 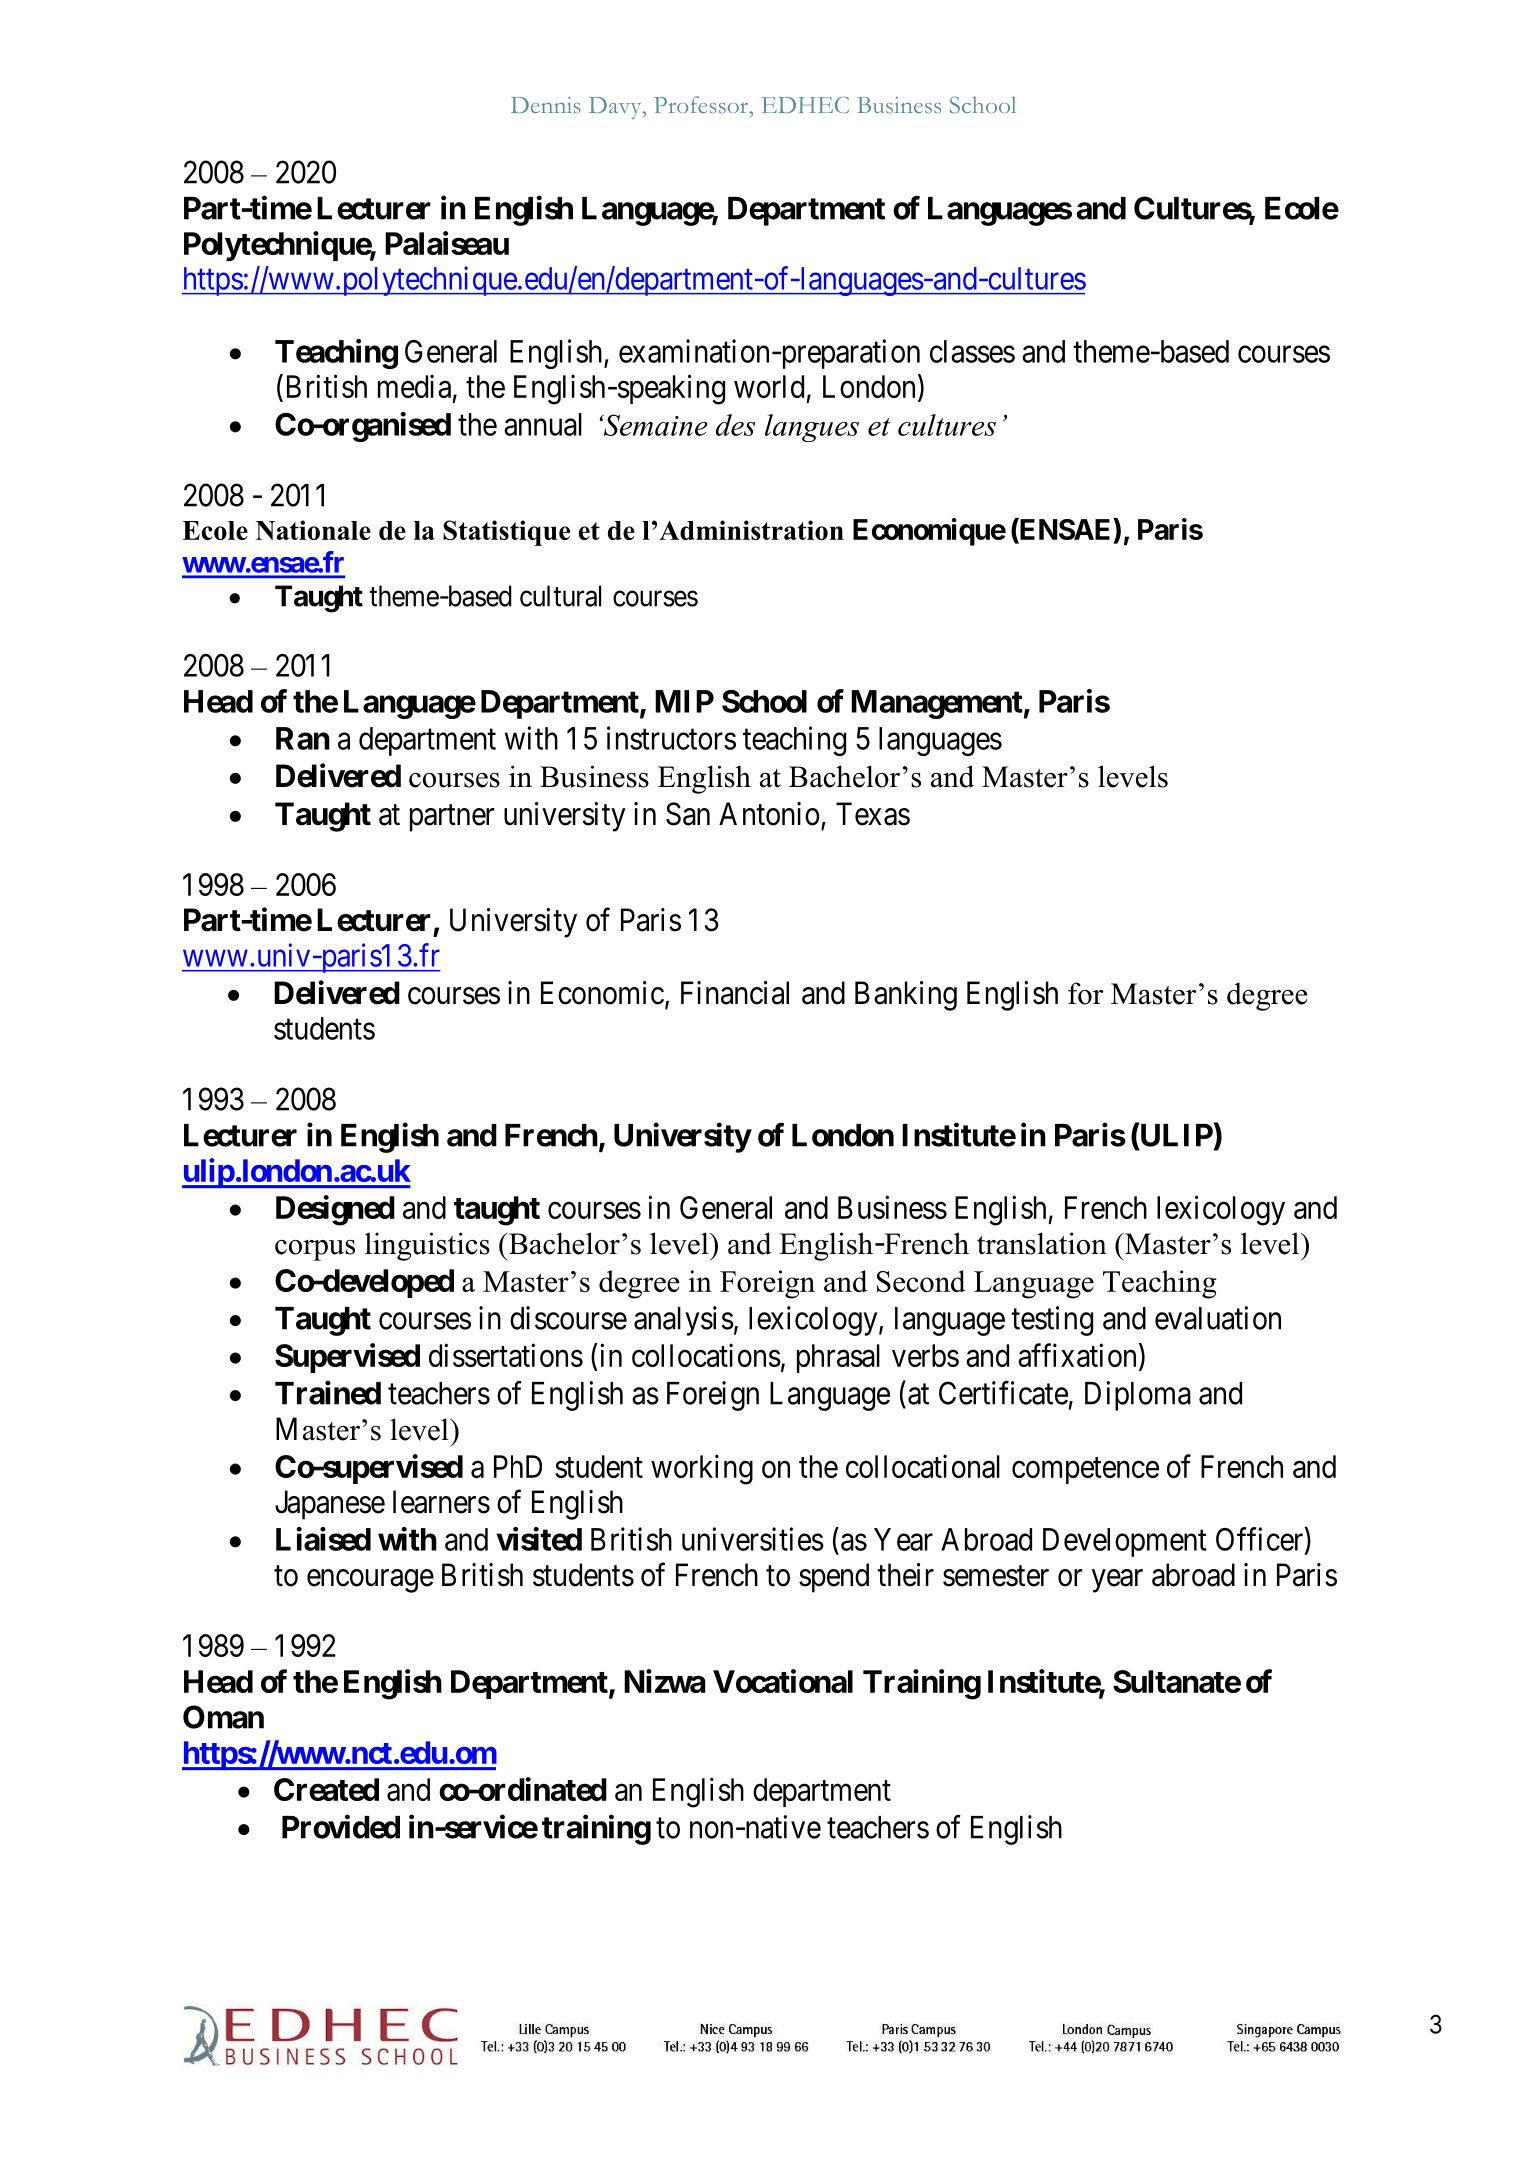 I want to click on Nationale, so click(x=313, y=530).
